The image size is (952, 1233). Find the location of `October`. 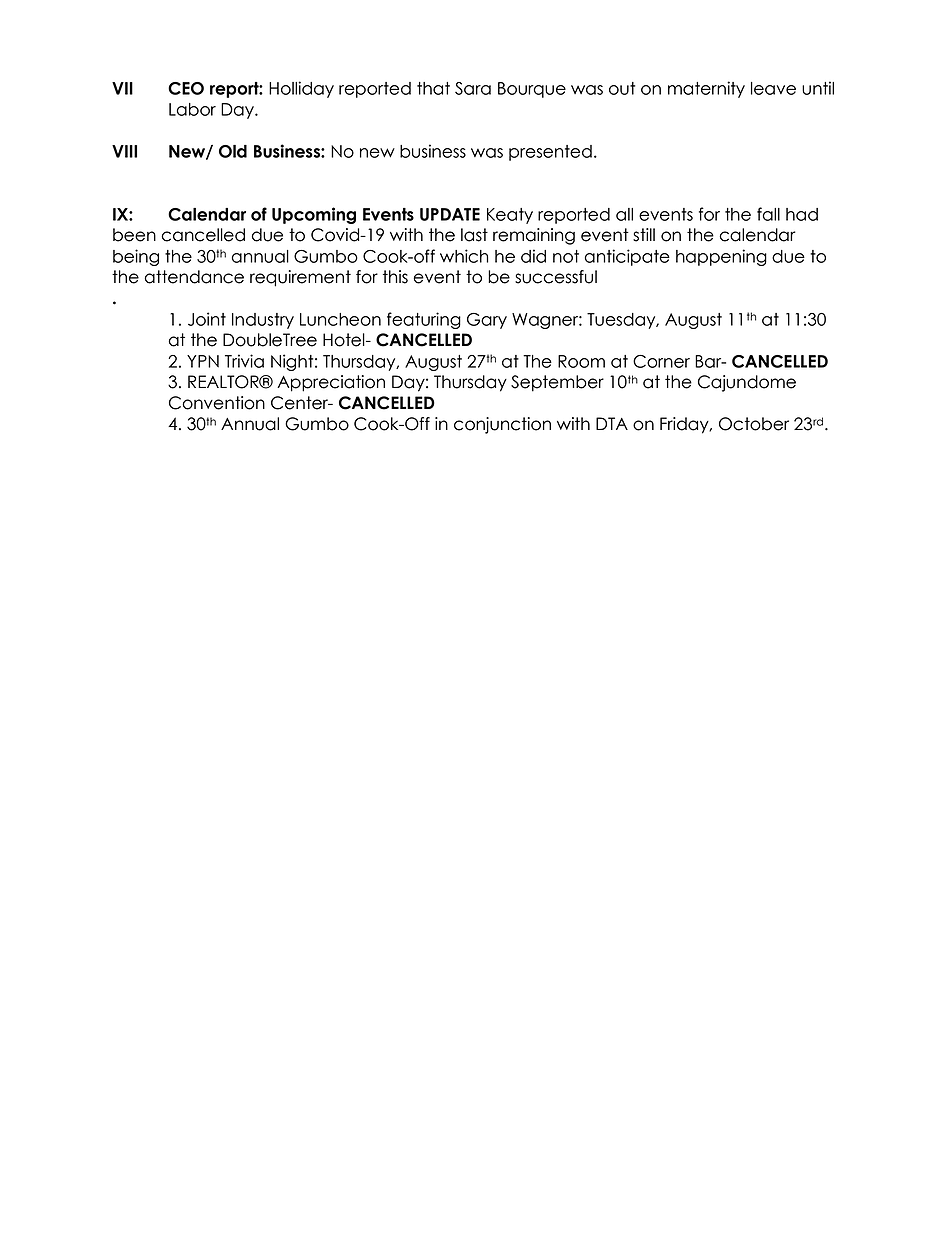

October is located at coordinates (754, 424).
